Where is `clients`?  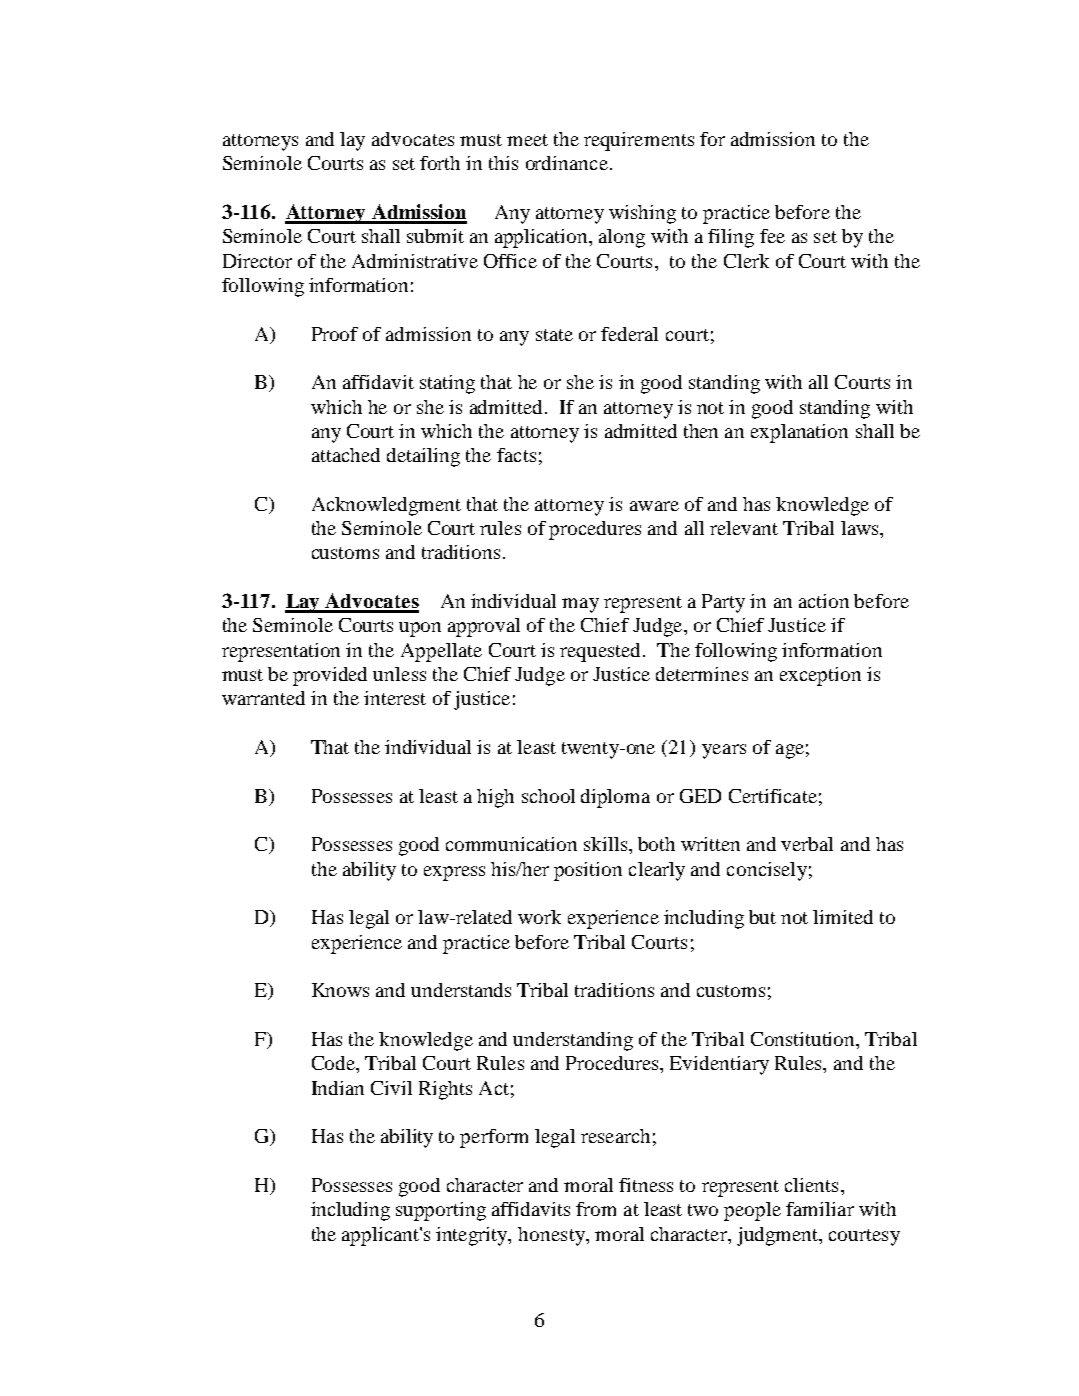
clients is located at coordinates (811, 1185).
